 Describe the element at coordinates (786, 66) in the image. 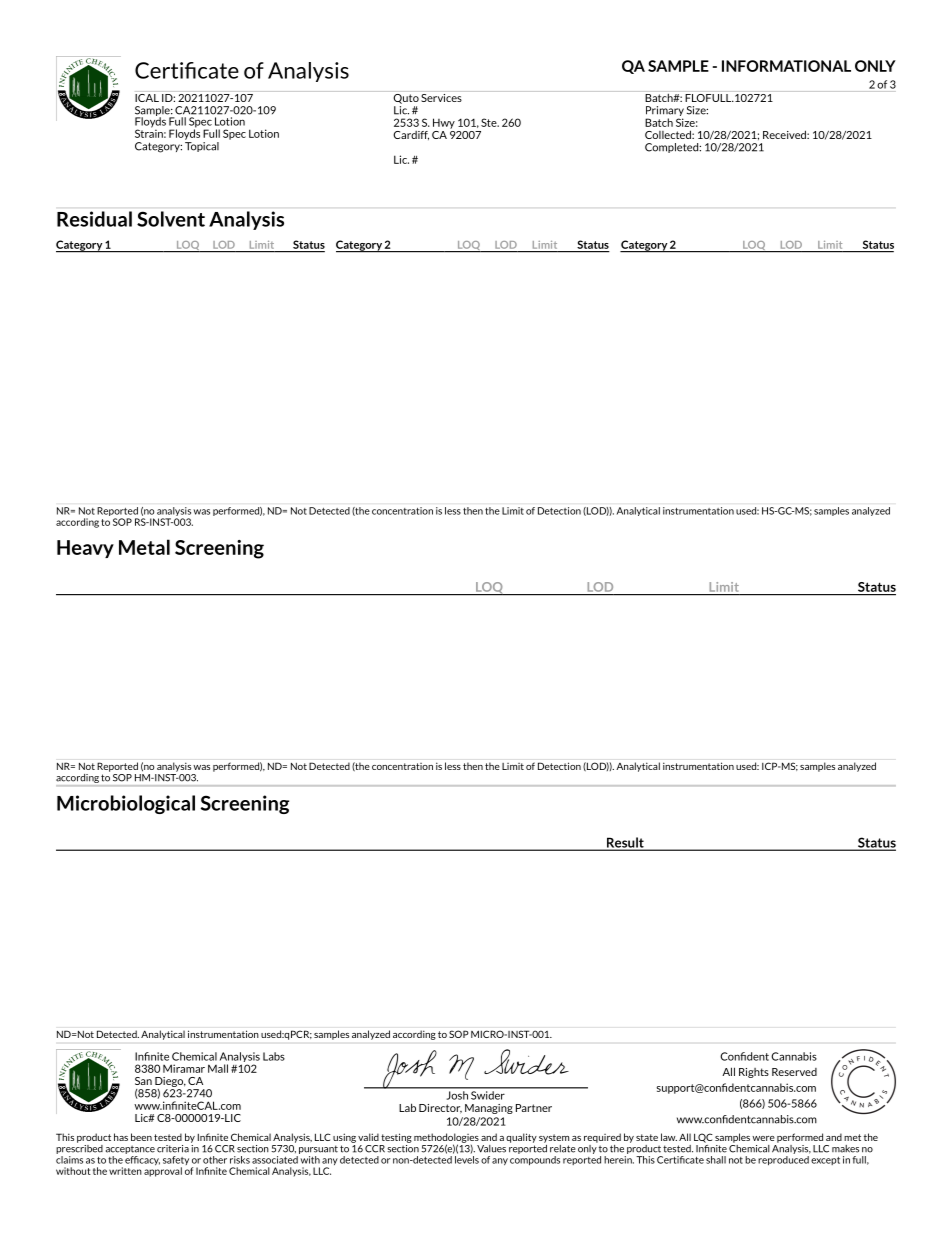

I see `INFORMATIONAL` at that location.
